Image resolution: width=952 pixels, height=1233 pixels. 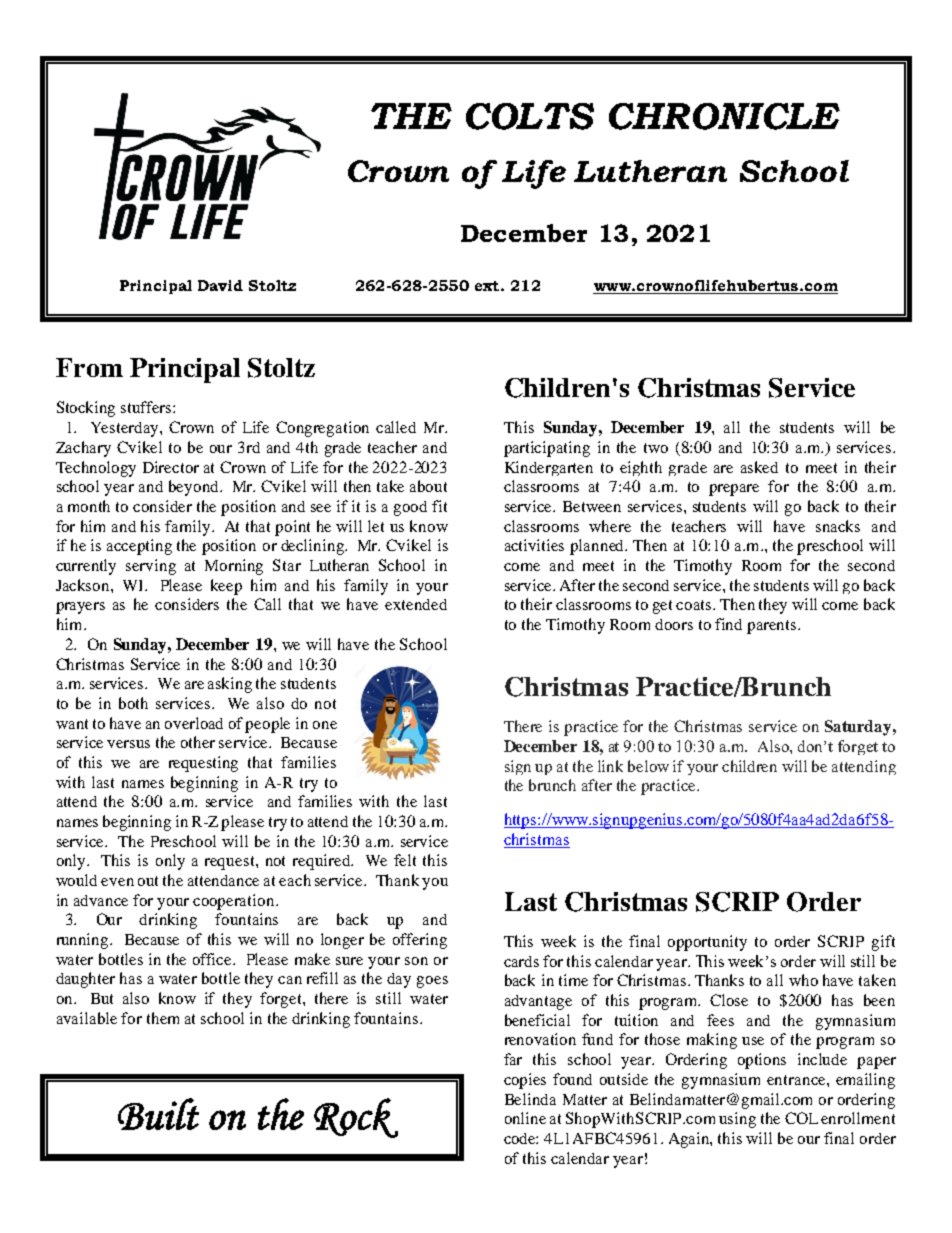 I want to click on David, so click(x=220, y=285).
